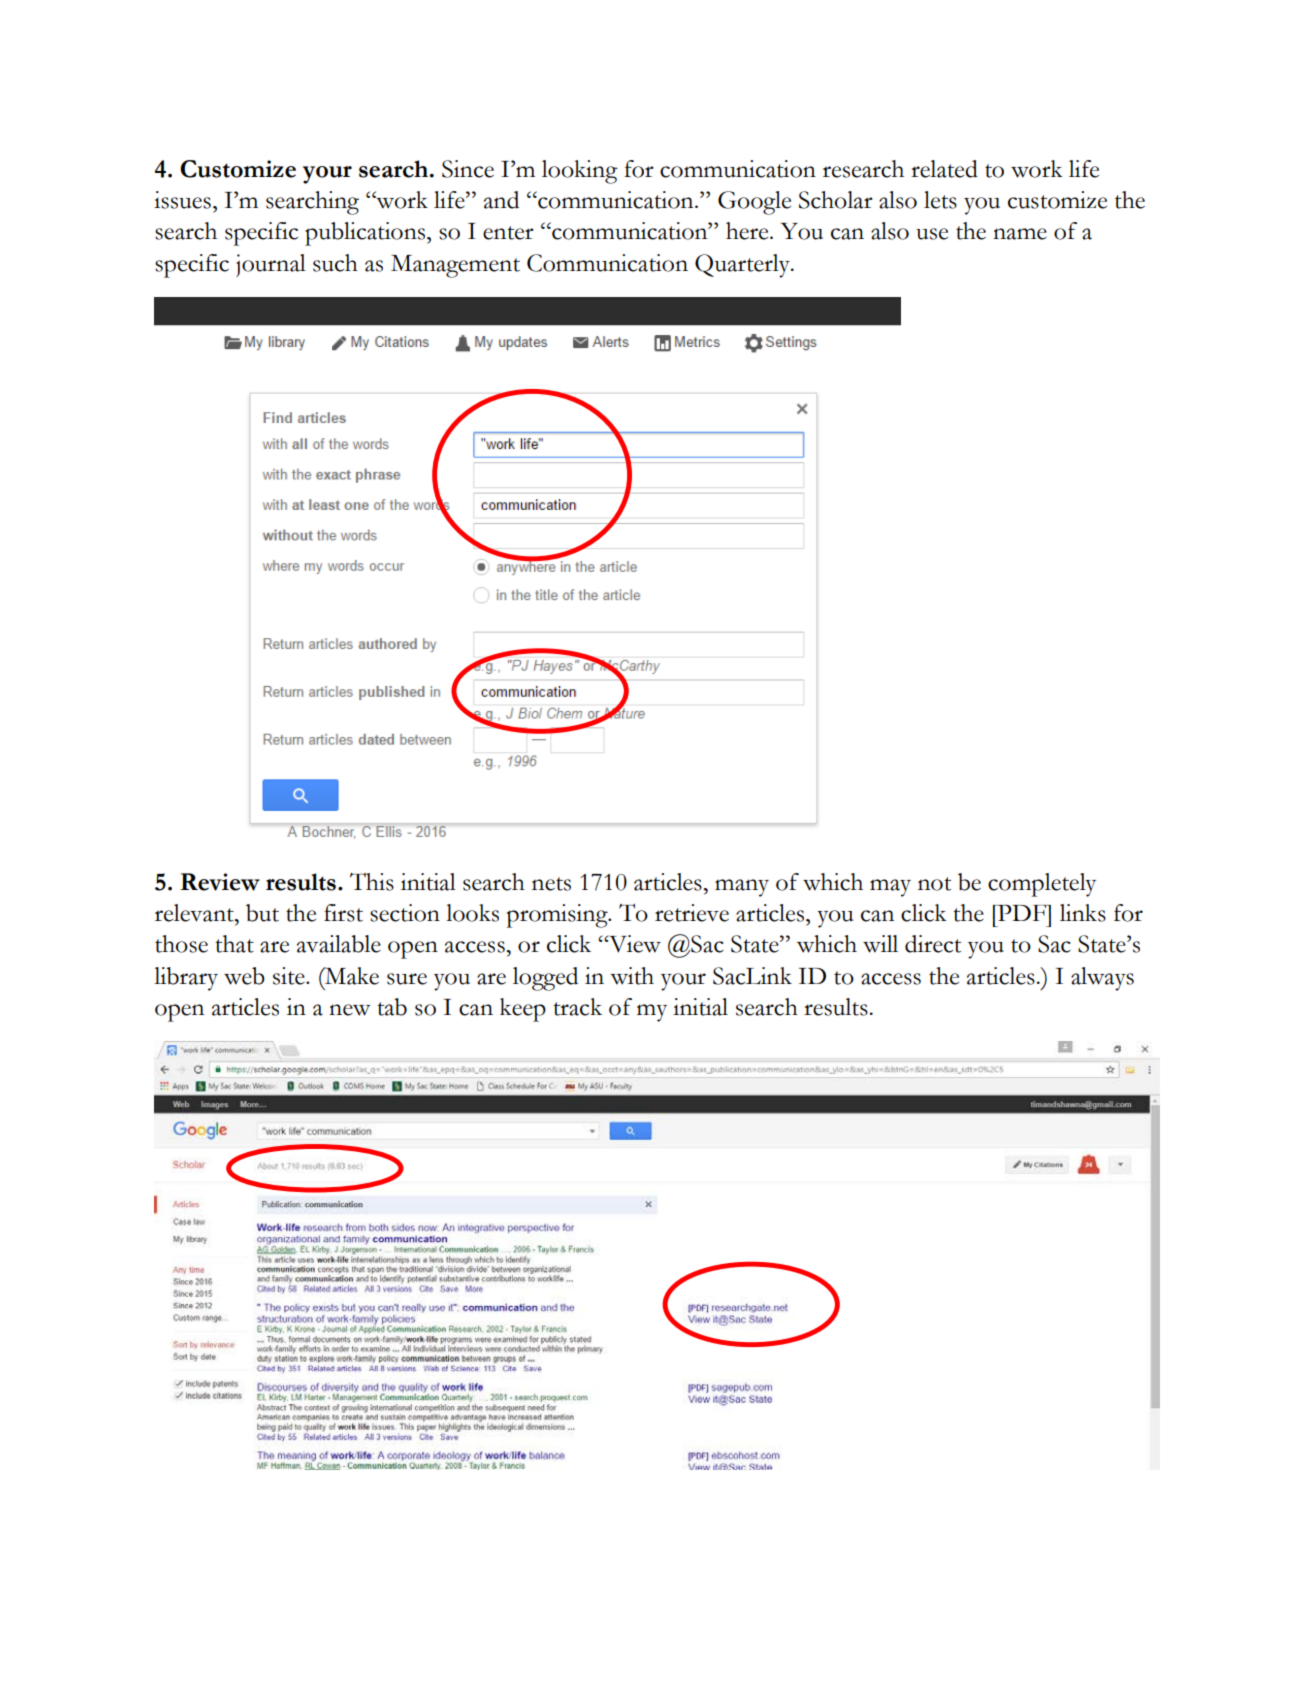 This screenshot has height=1701, width=1314. What do you see at coordinates (743, 266) in the screenshot?
I see `Quarterly` at bounding box center [743, 266].
